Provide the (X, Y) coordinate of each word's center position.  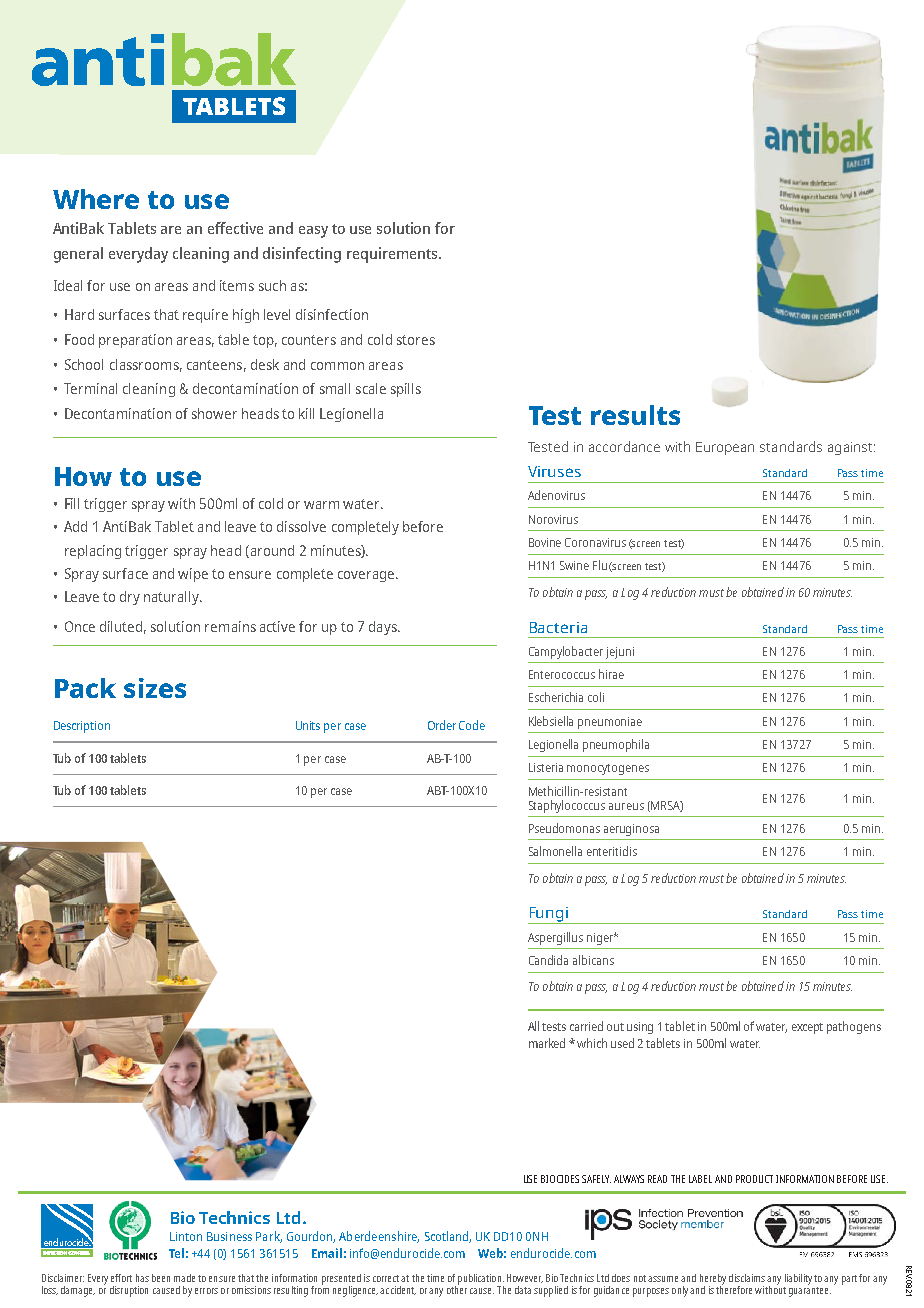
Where (96, 199)
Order (442, 725)
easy (313, 232)
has (142, 1278)
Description (82, 727)
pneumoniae (610, 723)
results (635, 415)
